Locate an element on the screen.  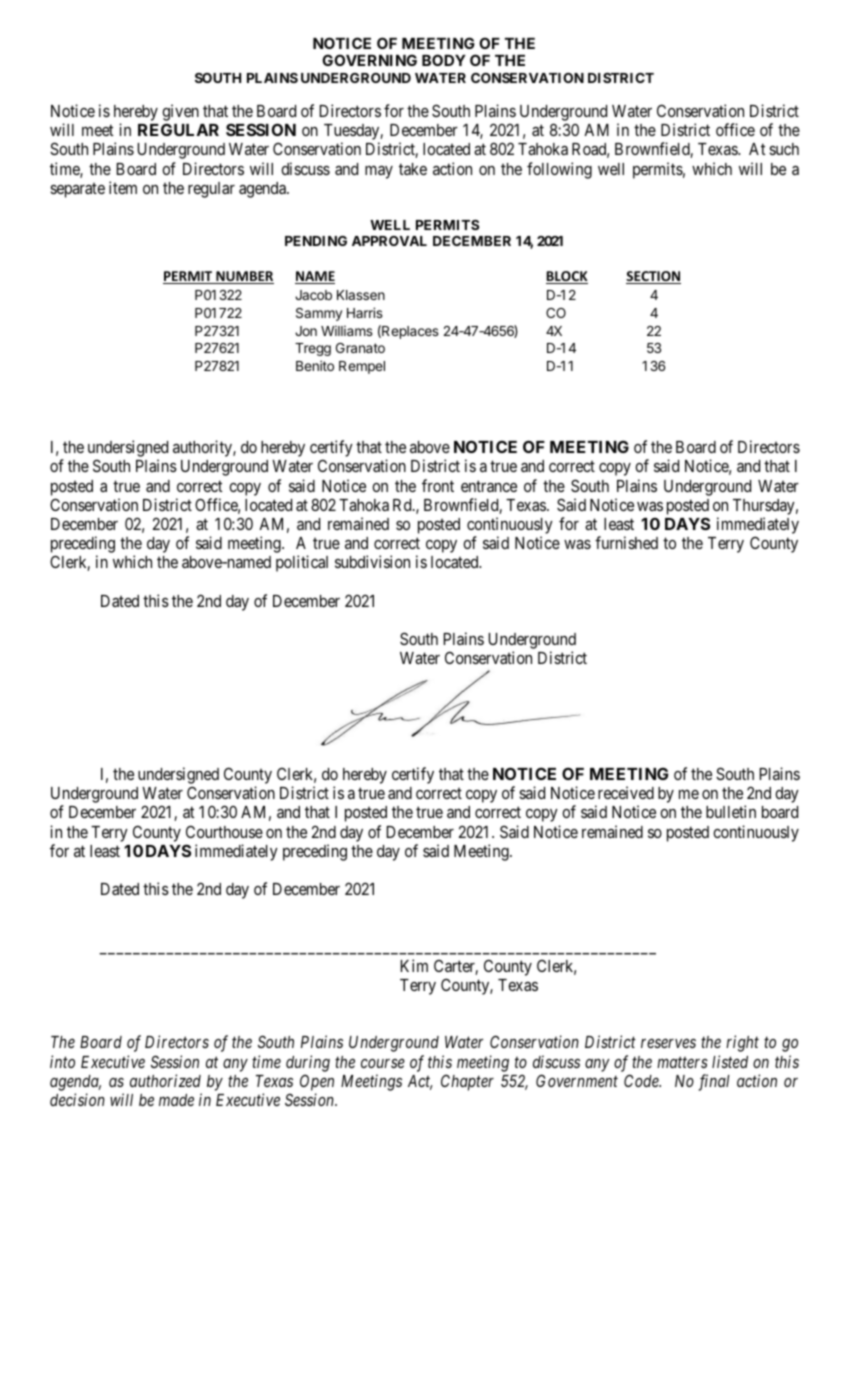
front is located at coordinates (438, 485).
